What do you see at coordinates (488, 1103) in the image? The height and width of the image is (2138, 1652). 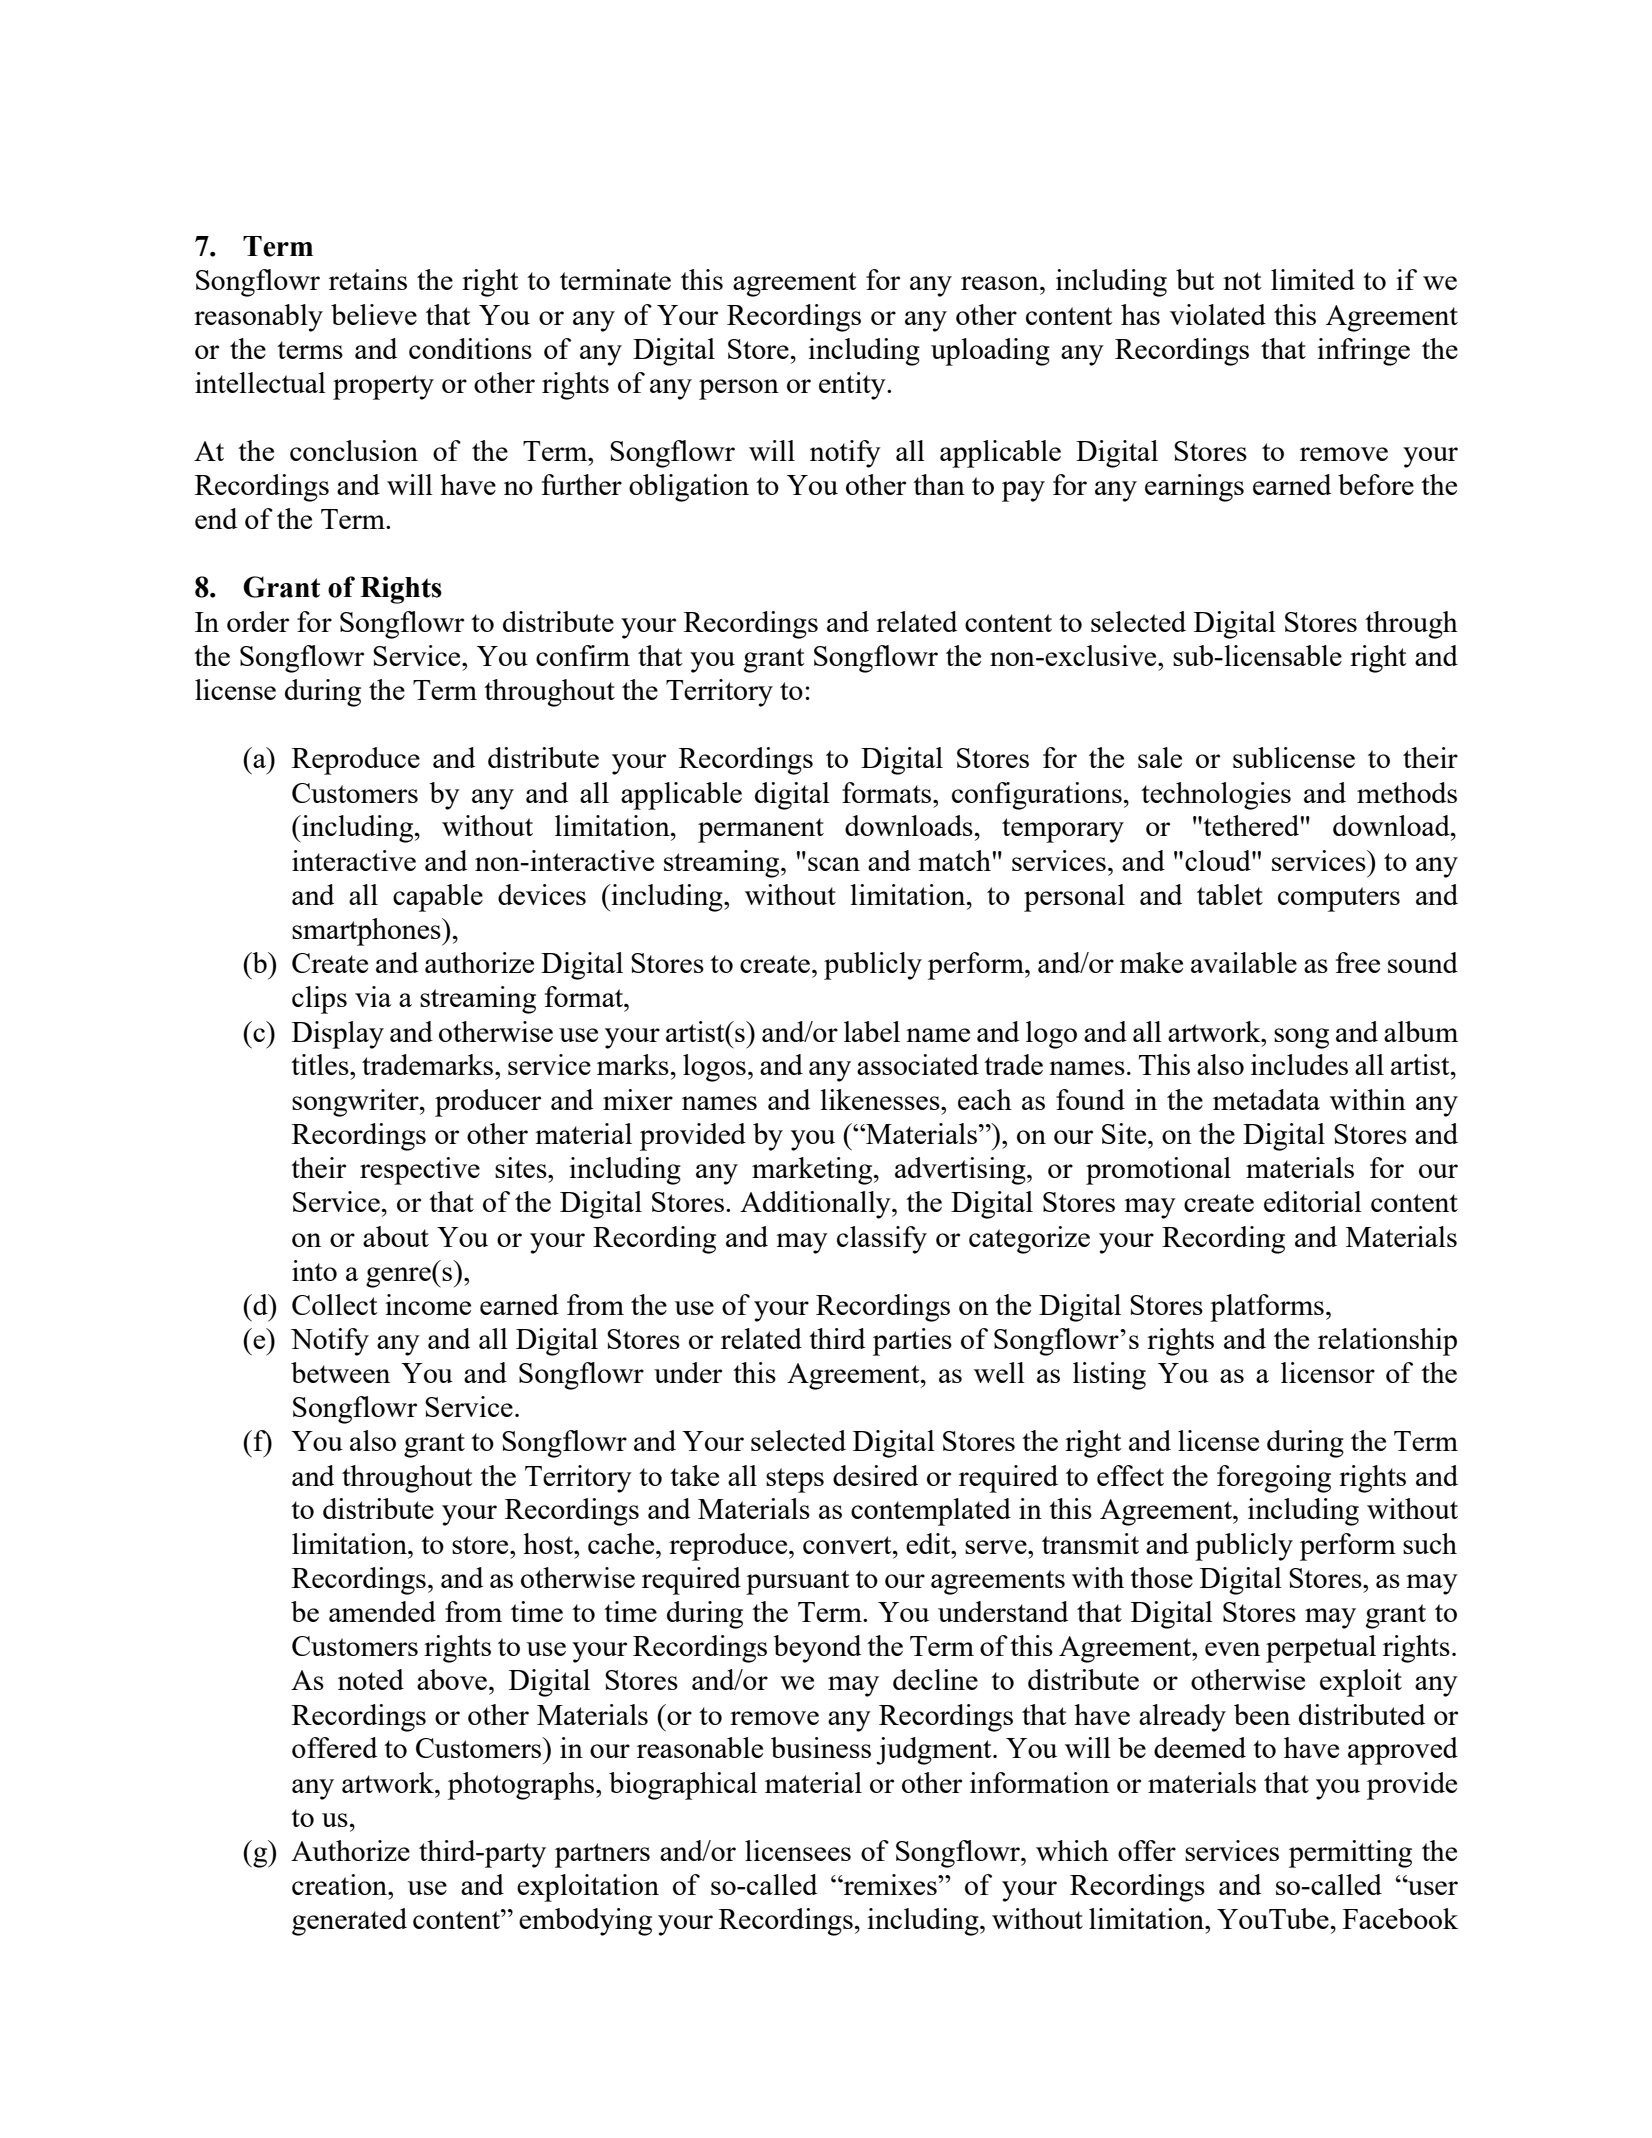 I see `producer` at bounding box center [488, 1103].
